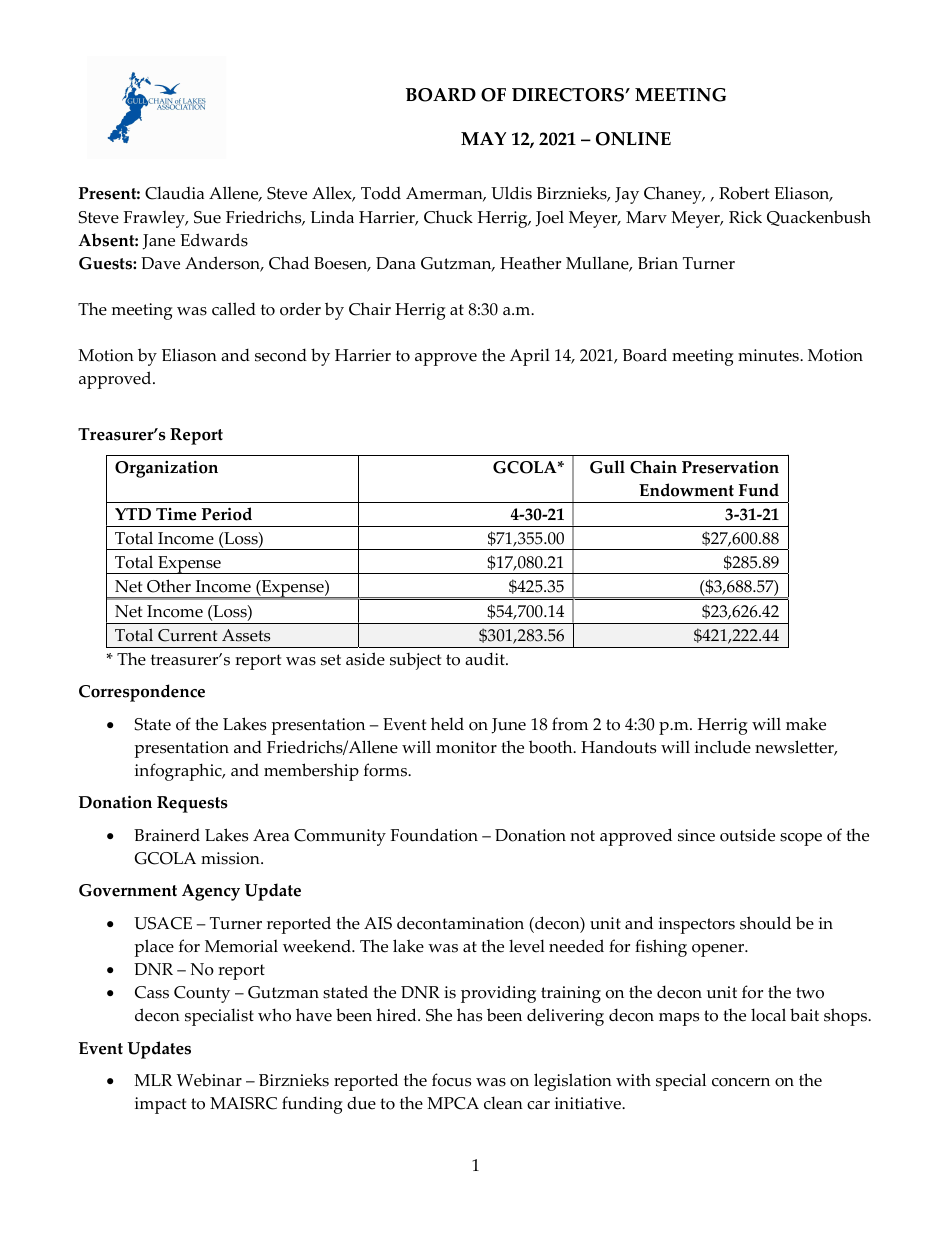  Describe the element at coordinates (174, 193) in the screenshot. I see `Claudia` at that location.
